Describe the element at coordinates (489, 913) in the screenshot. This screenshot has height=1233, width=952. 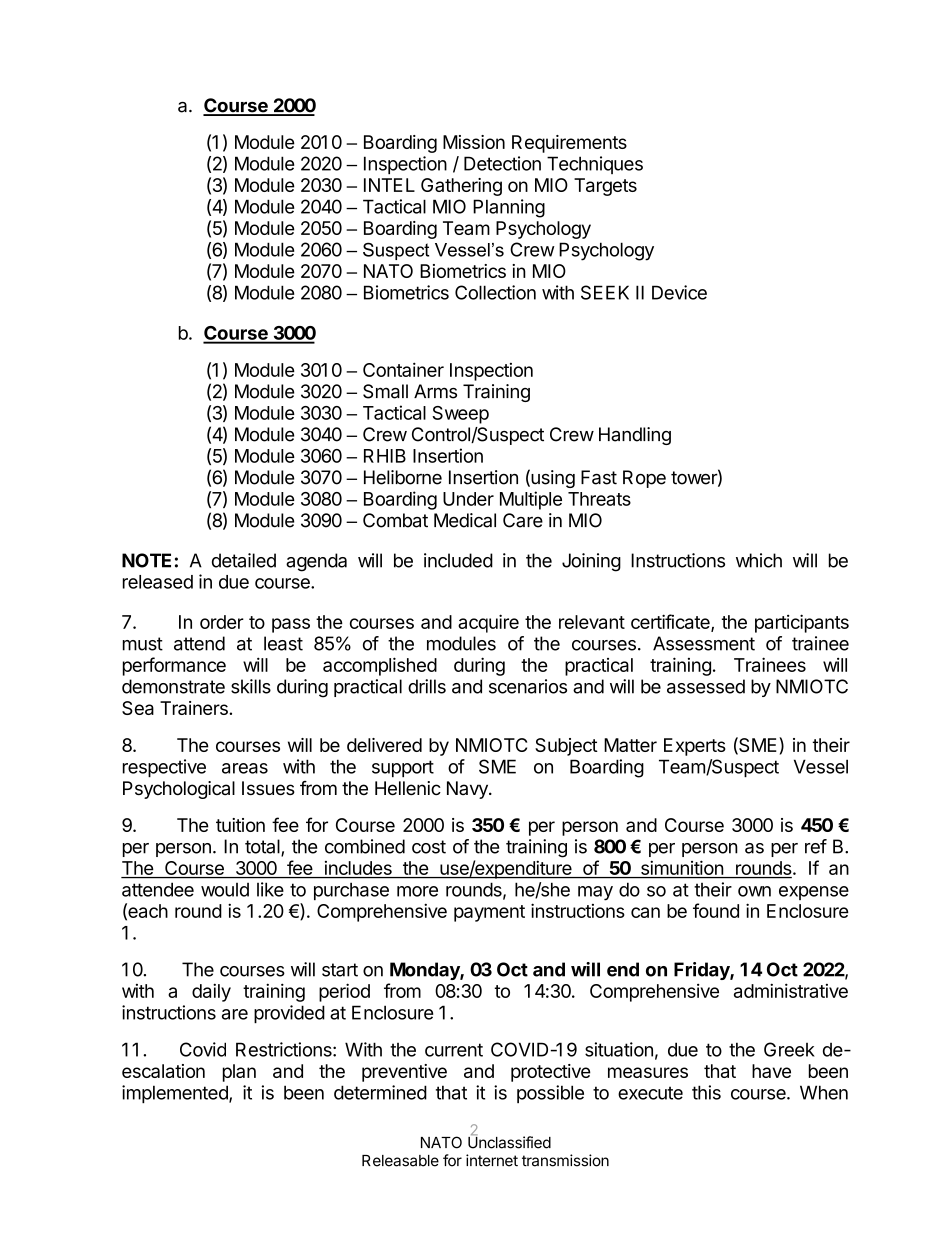
I see `payment` at that location.
